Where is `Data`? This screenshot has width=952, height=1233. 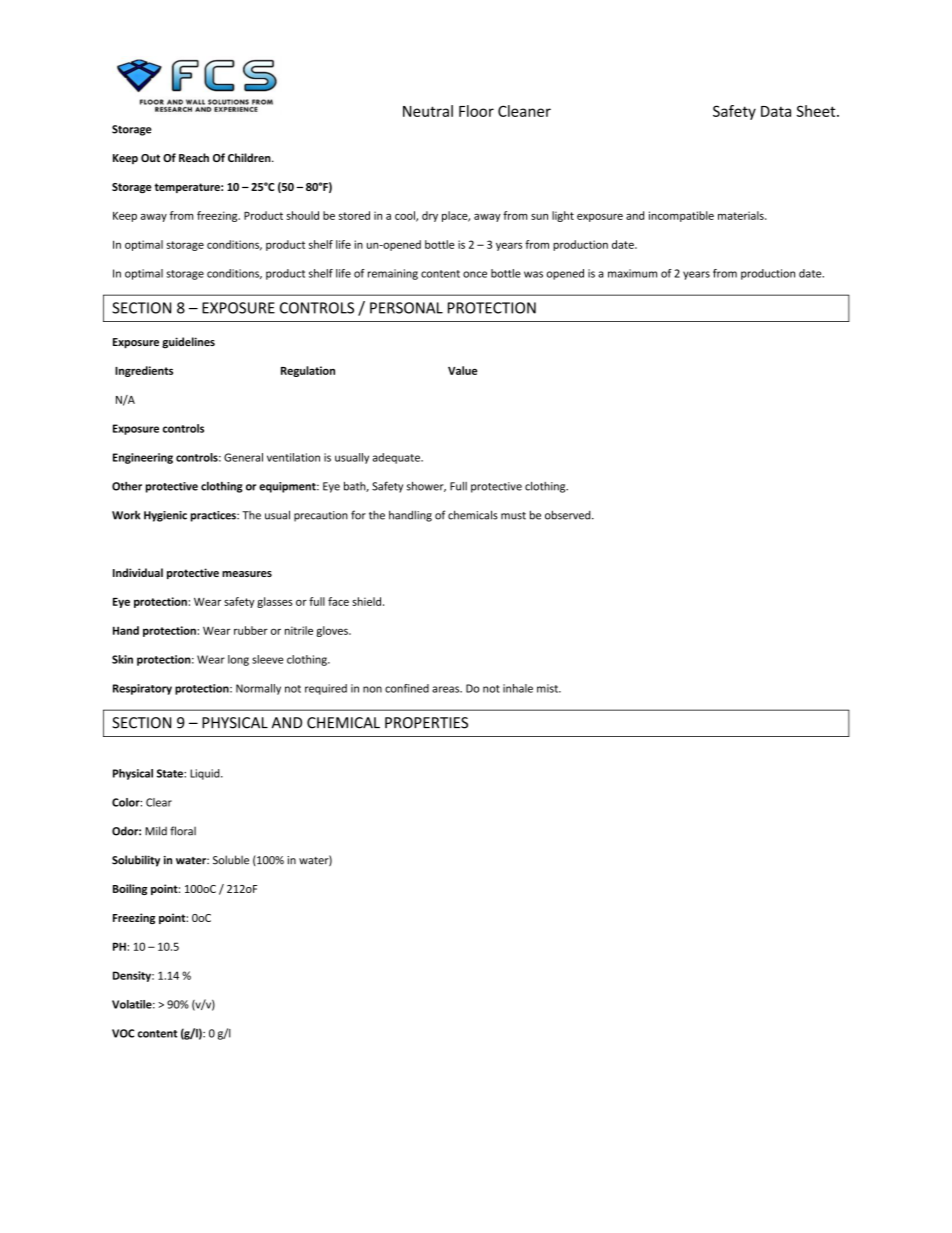
Data is located at coordinates (776, 111).
